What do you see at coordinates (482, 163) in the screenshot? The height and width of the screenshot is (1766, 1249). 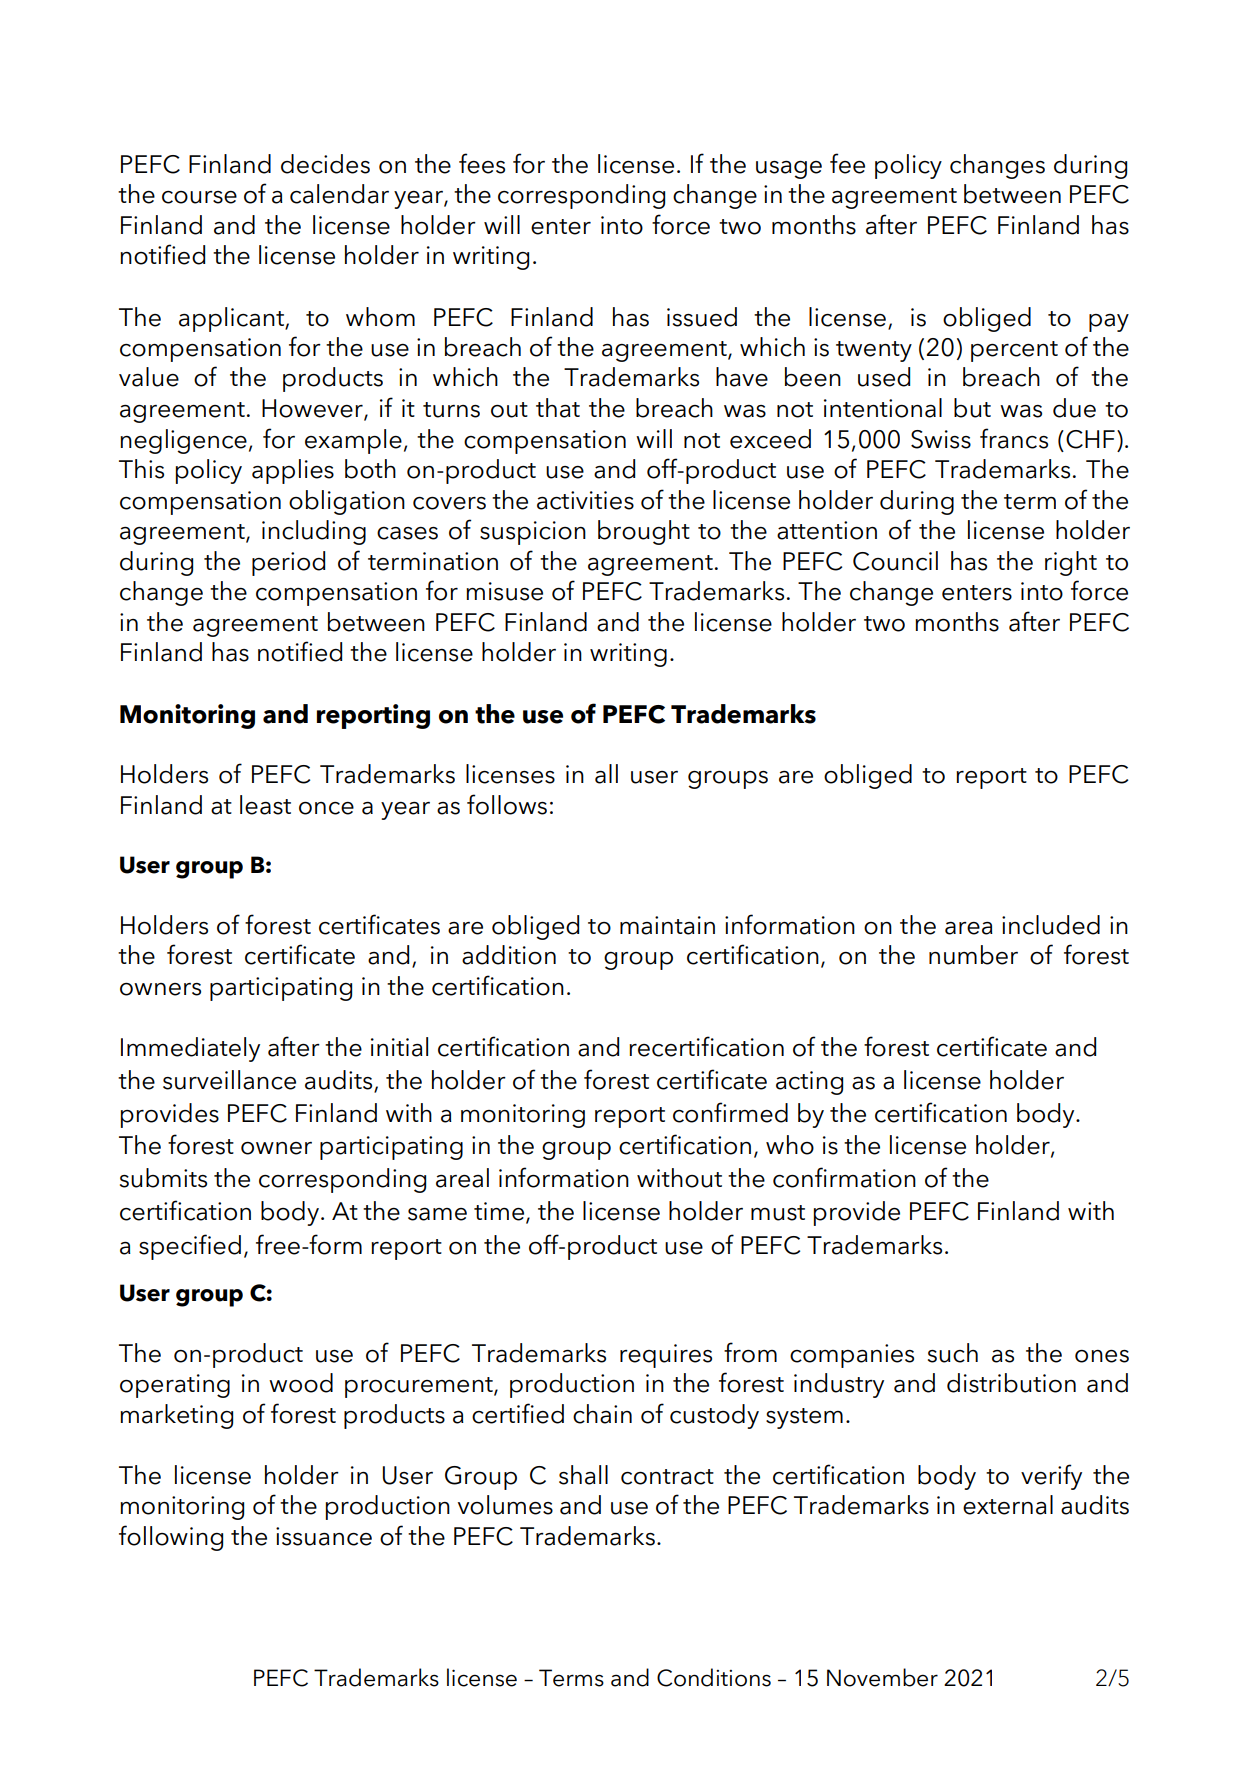 I see `fees` at bounding box center [482, 163].
